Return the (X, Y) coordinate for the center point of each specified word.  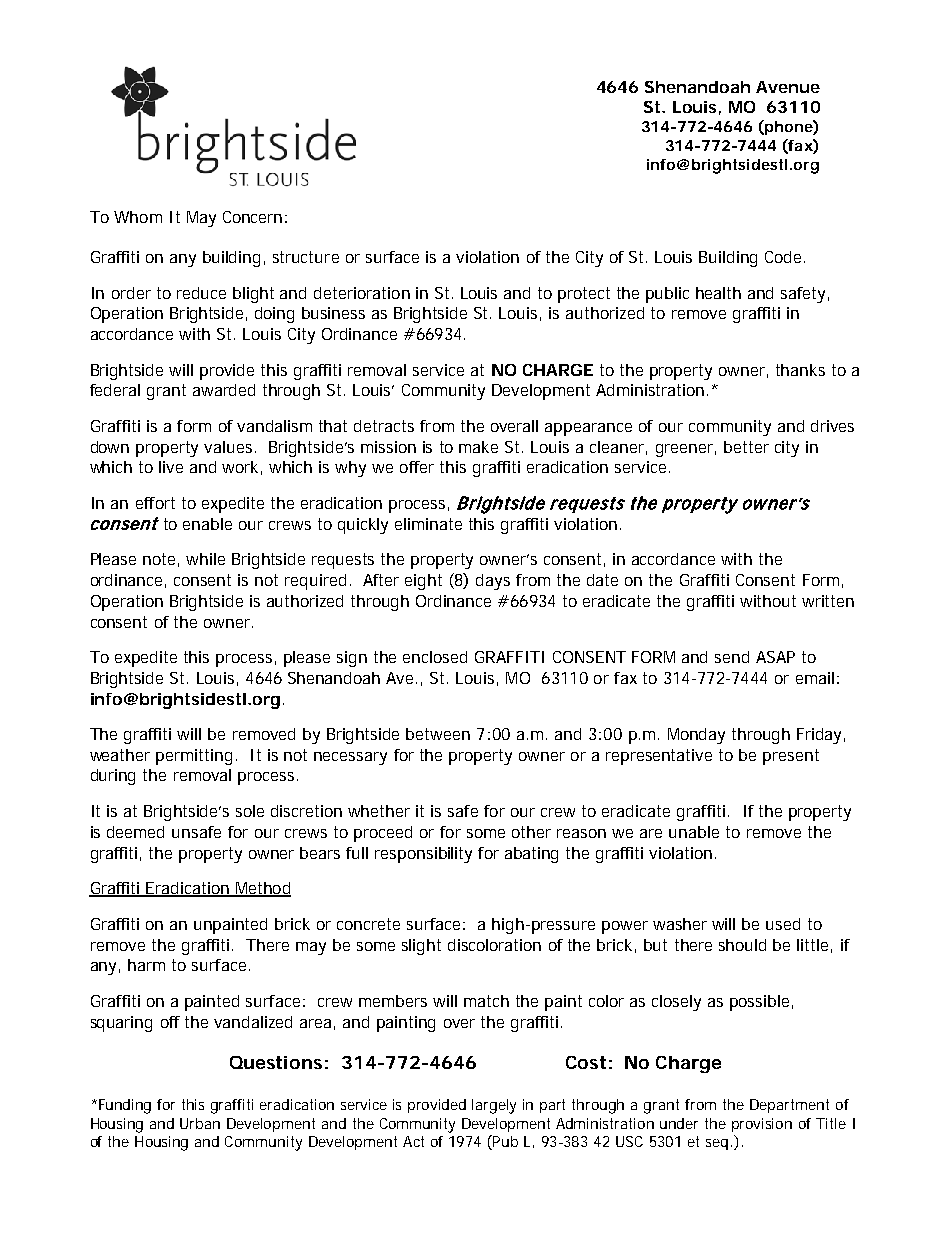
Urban (200, 1123)
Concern (252, 217)
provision (762, 1125)
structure (306, 257)
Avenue (788, 87)
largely (494, 1106)
